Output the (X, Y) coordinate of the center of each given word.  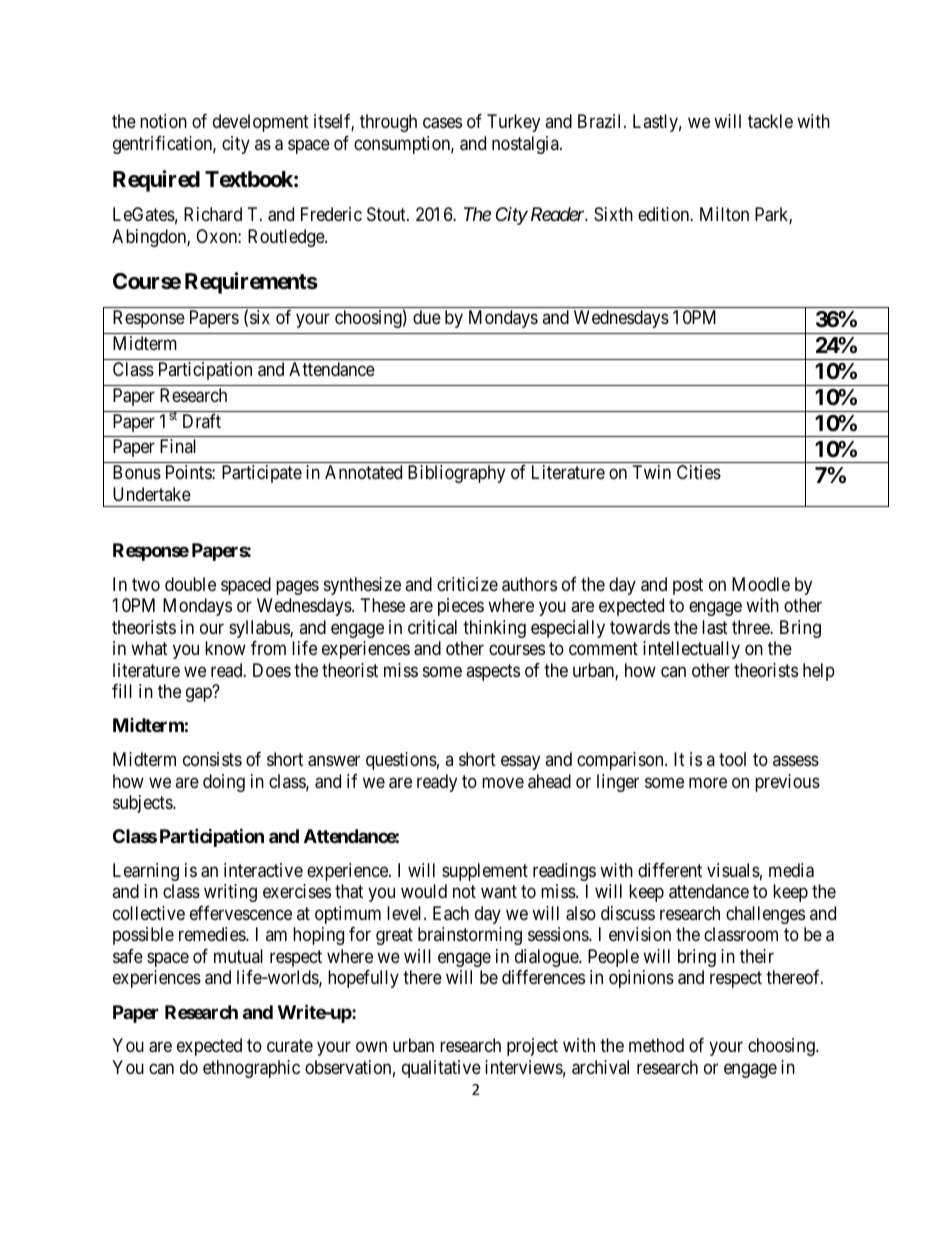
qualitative (441, 1069)
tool (732, 759)
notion (163, 121)
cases (442, 123)
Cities (699, 472)
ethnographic (251, 1069)
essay (520, 763)
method (656, 1045)
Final (178, 446)
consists (212, 759)
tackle (770, 121)
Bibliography (456, 474)
